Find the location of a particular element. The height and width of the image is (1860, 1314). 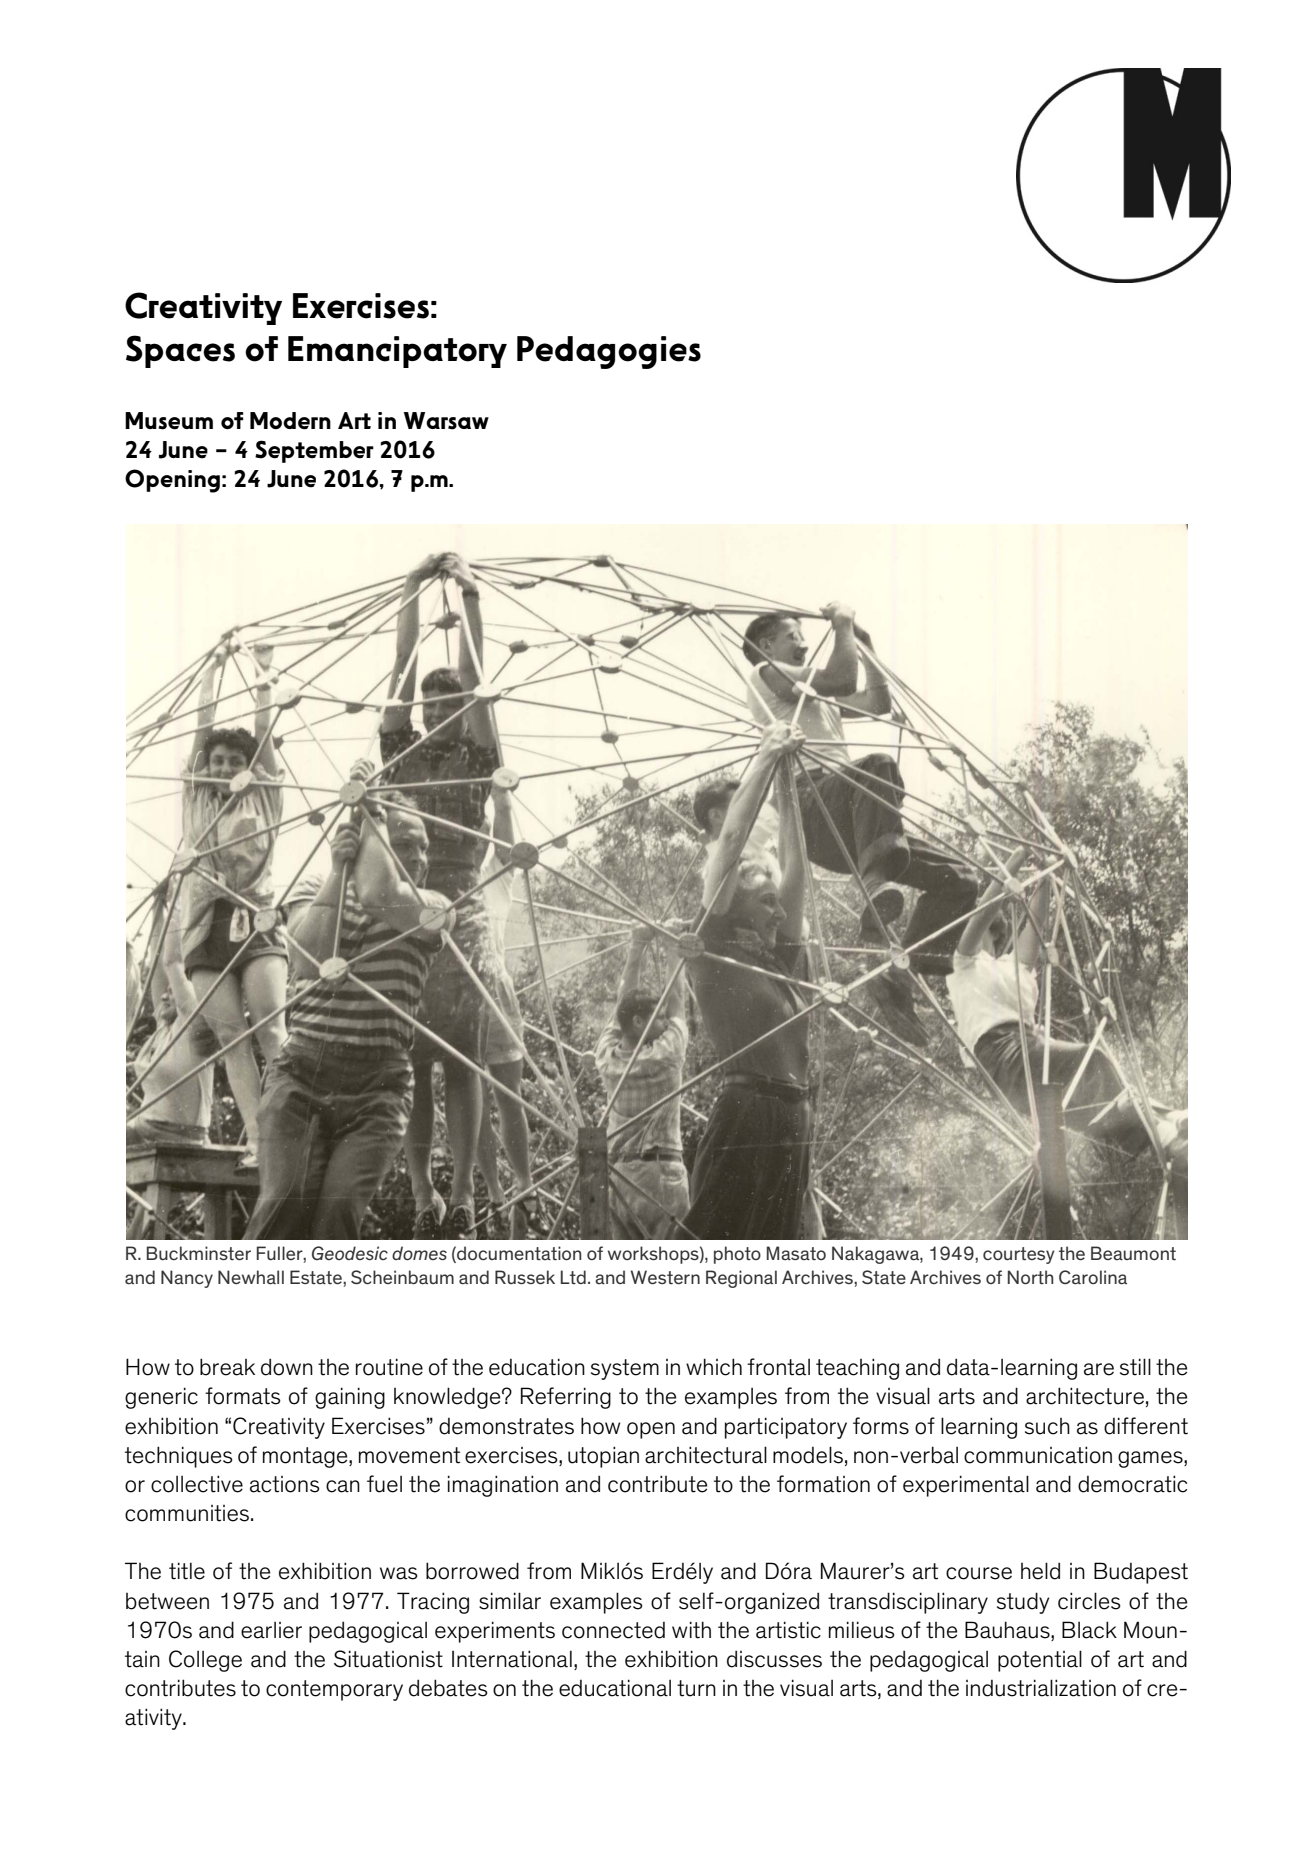

Geodesic is located at coordinates (350, 1253).
